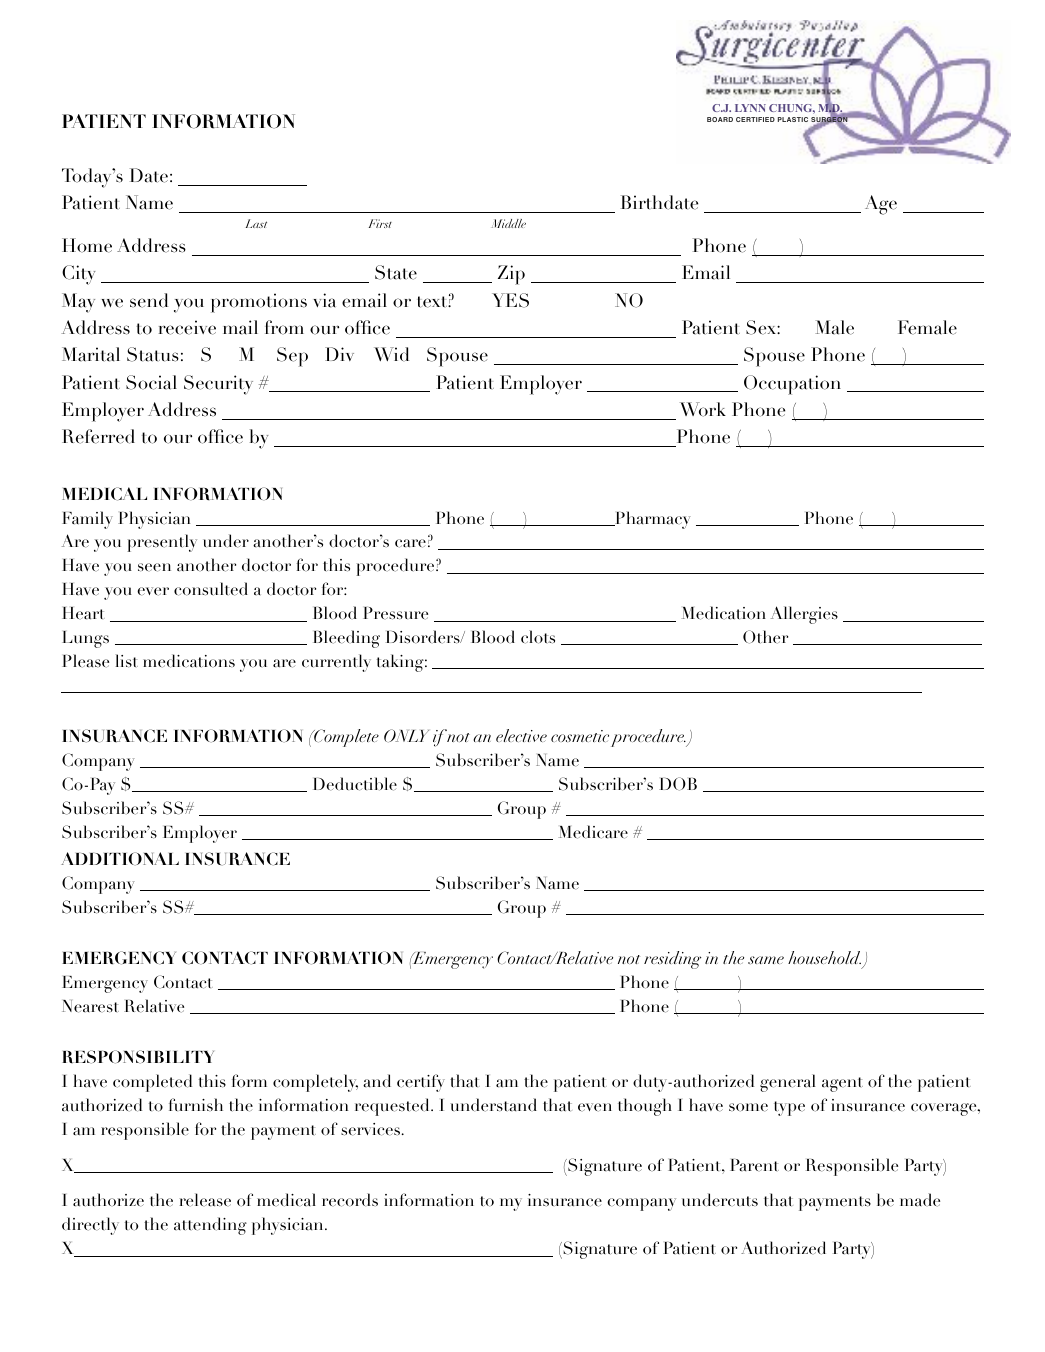 The width and height of the page is (1045, 1352). What do you see at coordinates (509, 223) in the page?
I see `Middle` at bounding box center [509, 223].
